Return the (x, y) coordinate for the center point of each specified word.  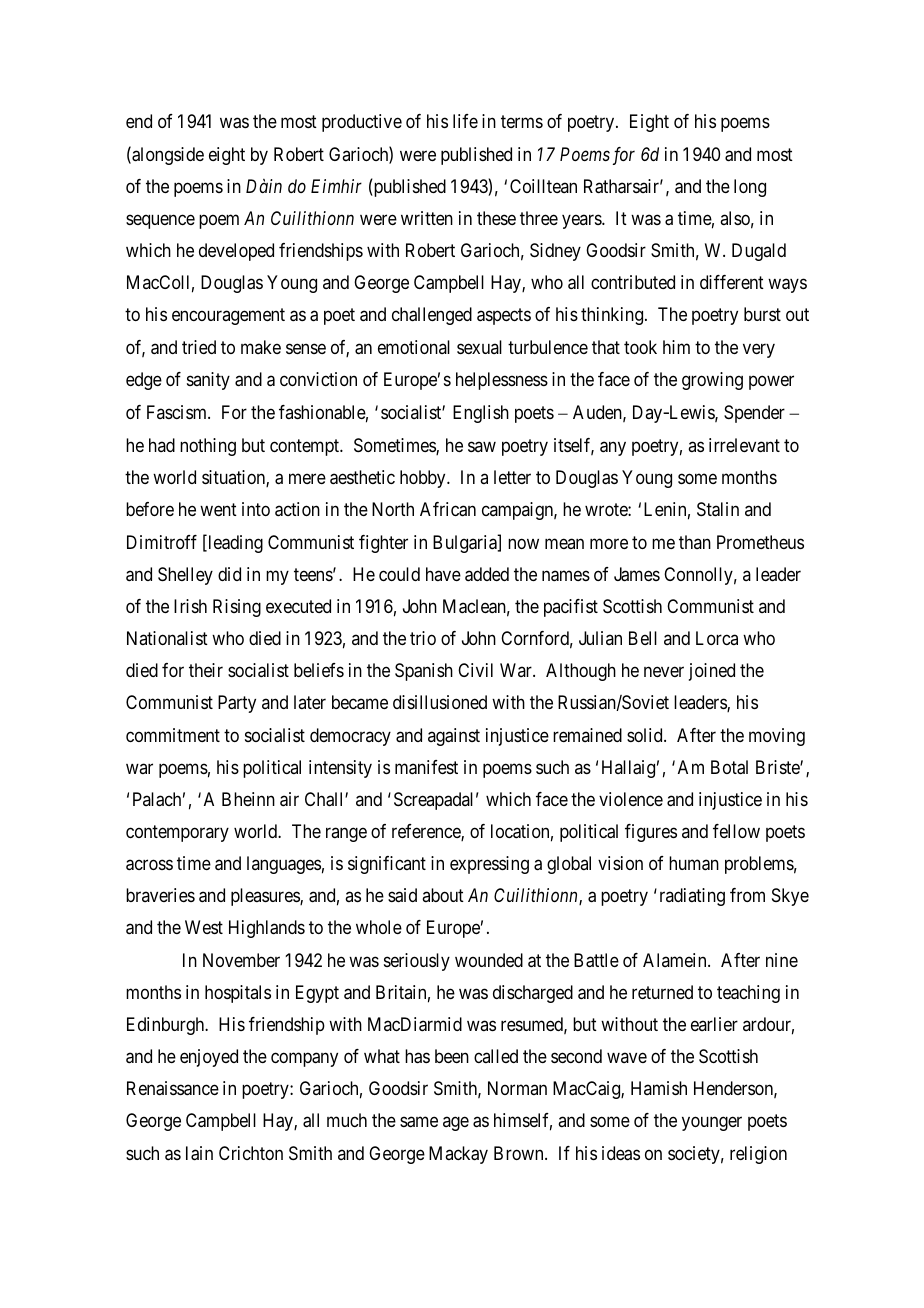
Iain (199, 1153)
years (582, 221)
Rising (237, 608)
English (481, 414)
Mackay (458, 1155)
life (465, 121)
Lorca (717, 638)
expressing (489, 865)
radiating (692, 897)
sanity (208, 381)
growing (712, 381)
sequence (160, 221)
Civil (475, 670)
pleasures (266, 897)
